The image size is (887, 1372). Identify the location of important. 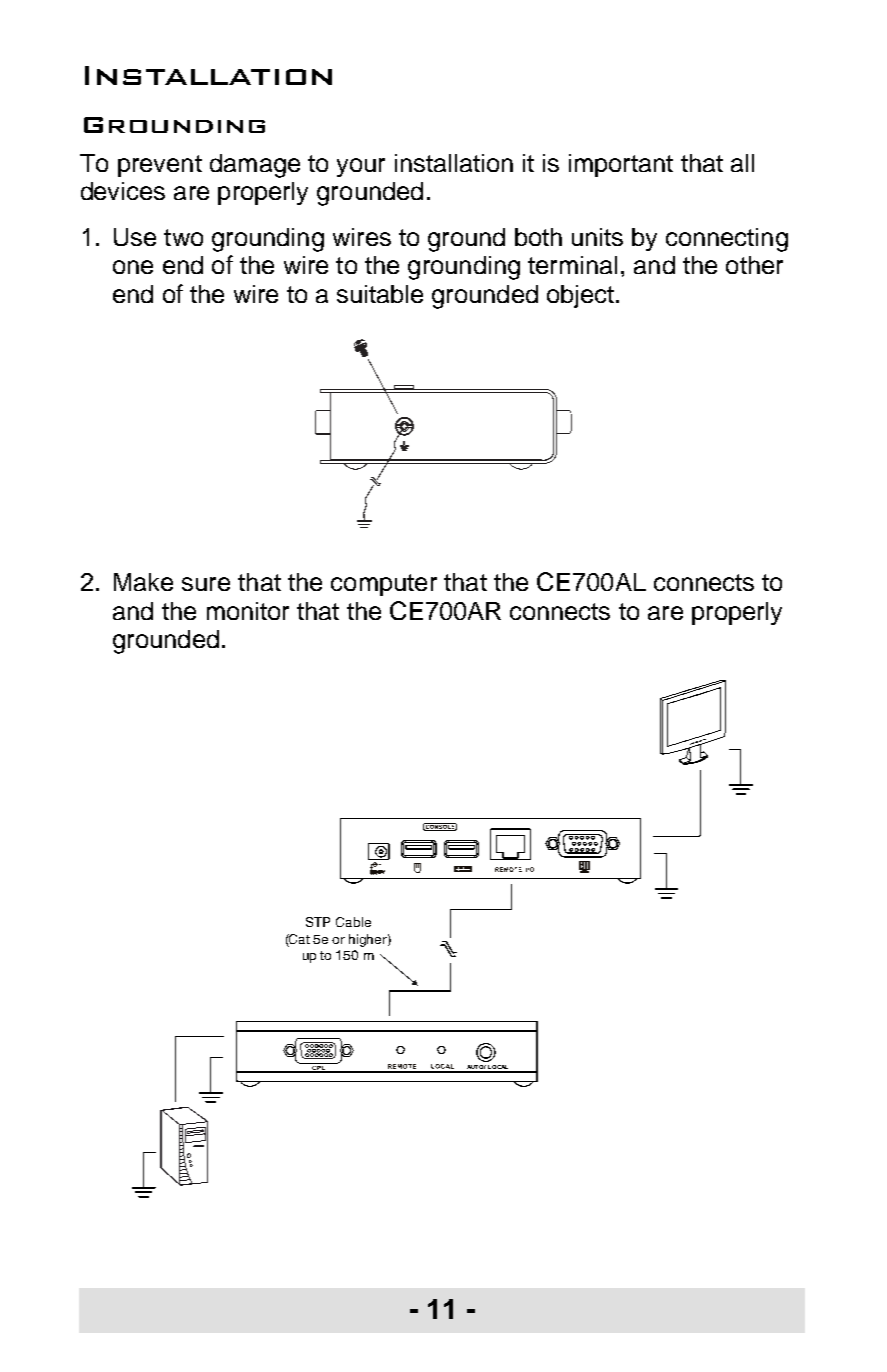
(621, 165).
